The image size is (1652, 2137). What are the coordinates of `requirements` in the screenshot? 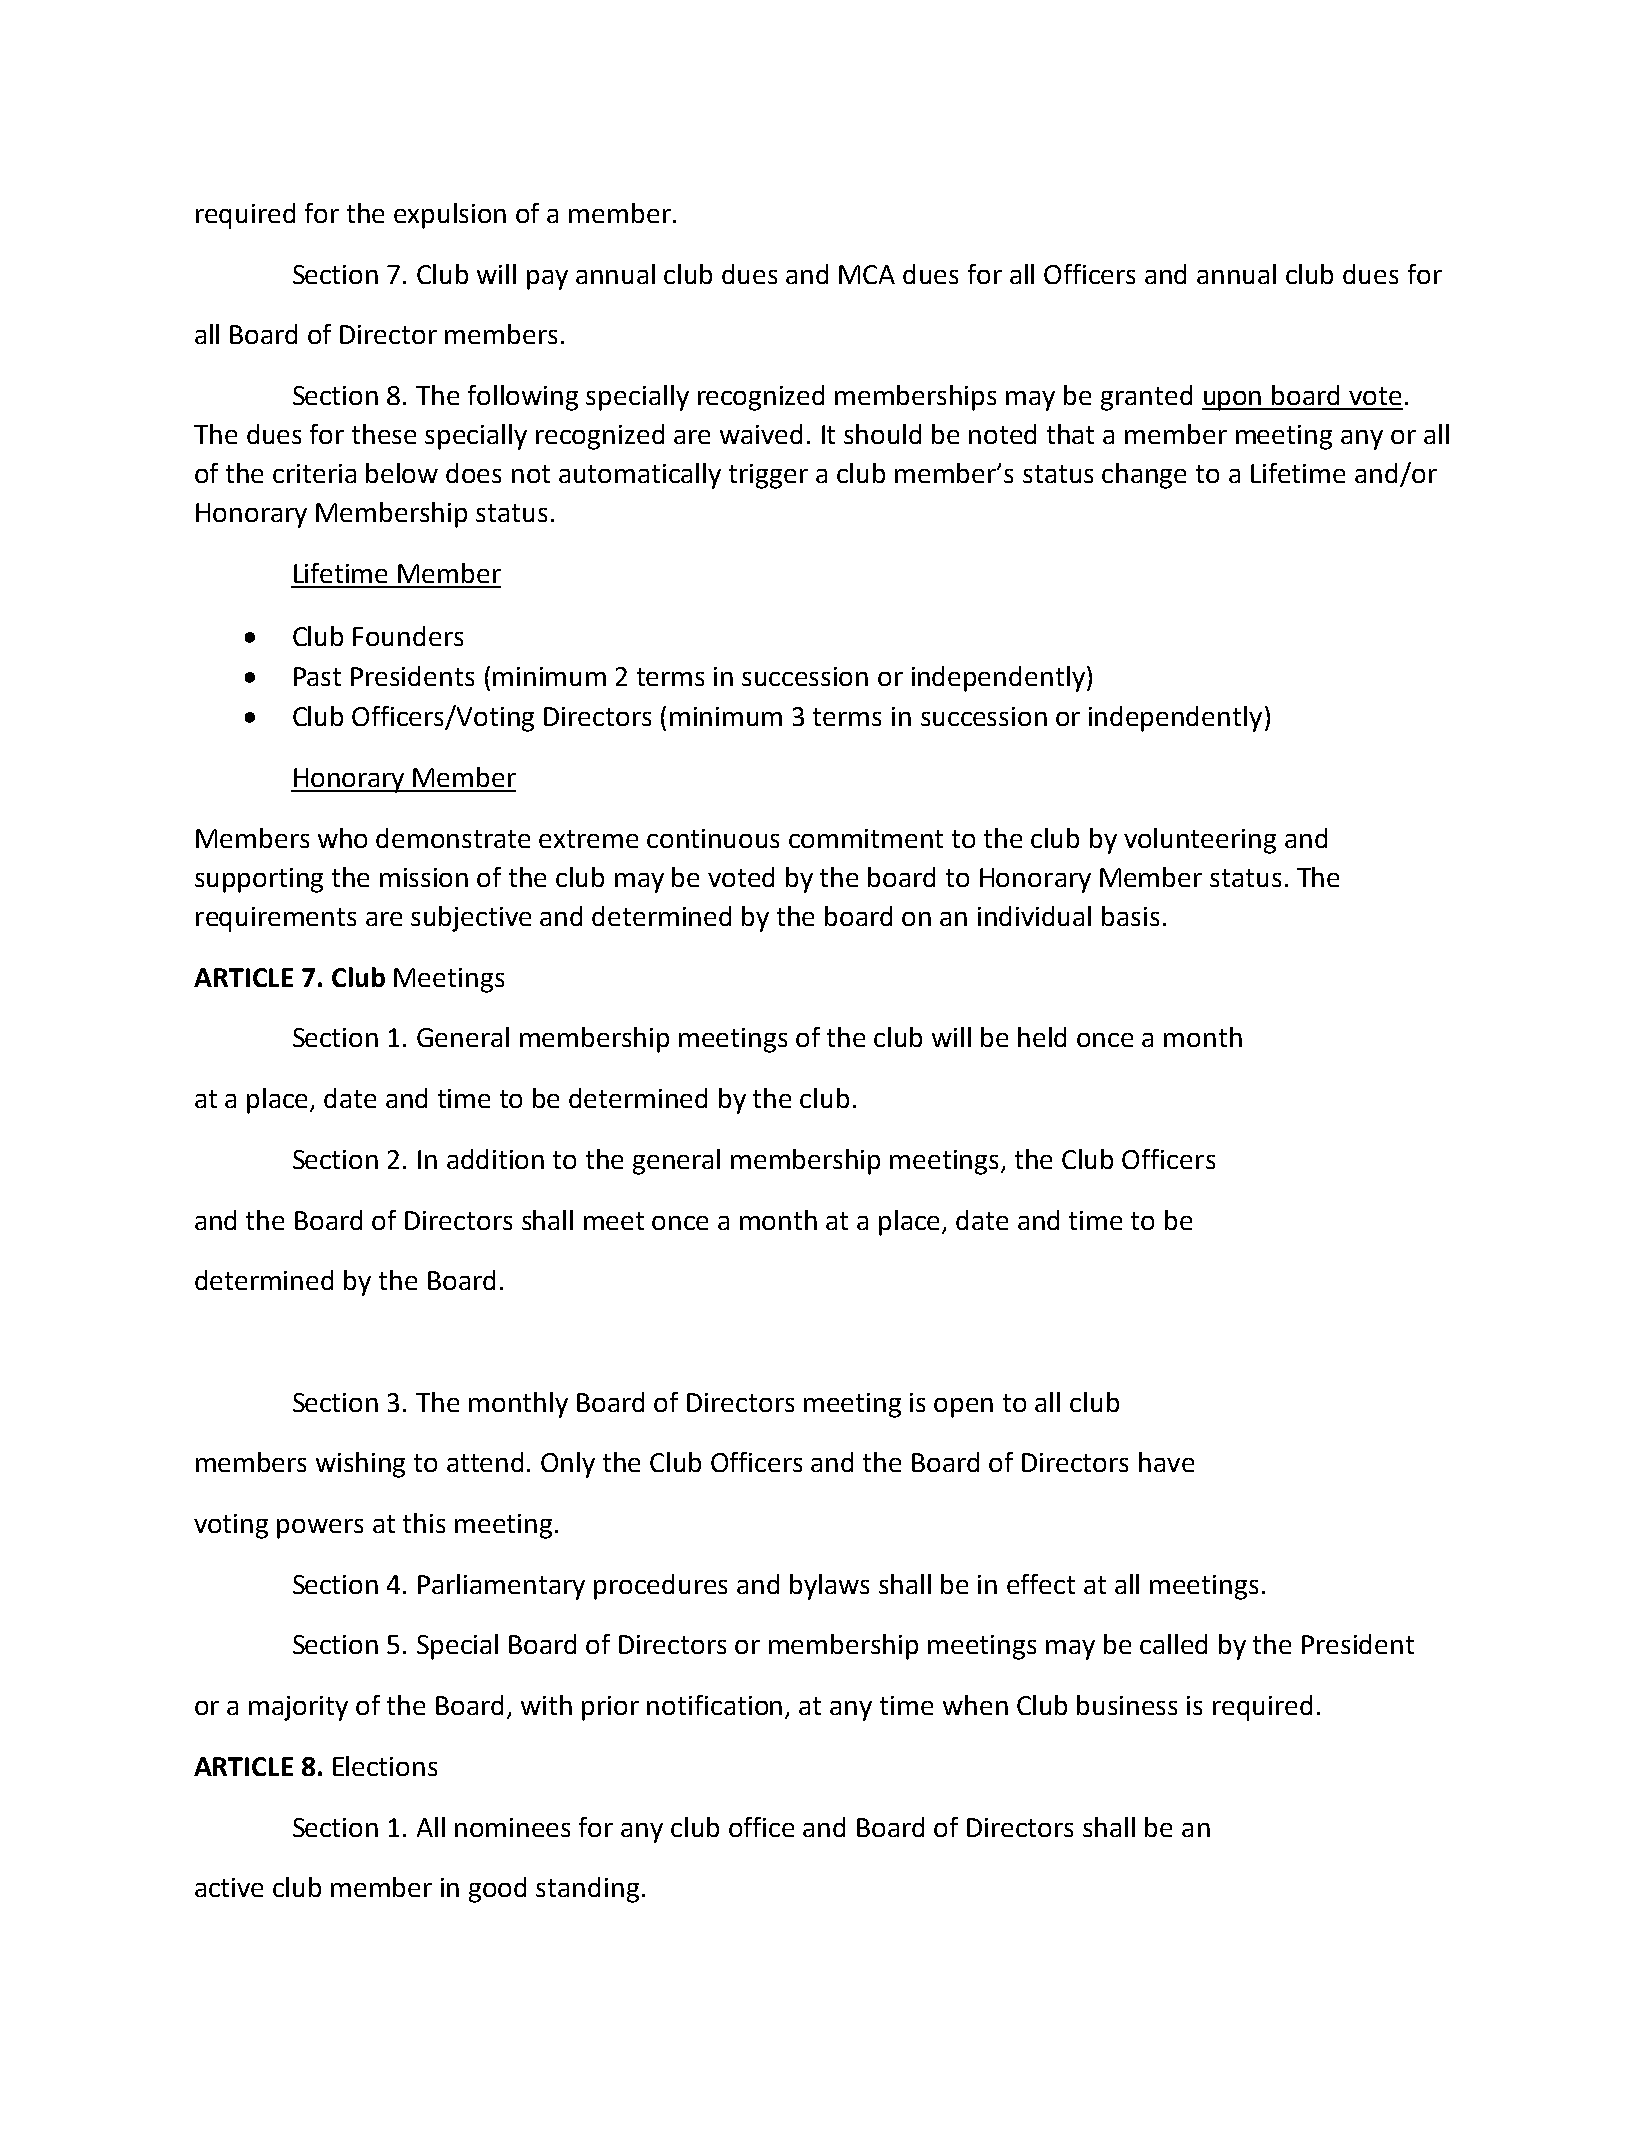 It's located at (276, 919).
